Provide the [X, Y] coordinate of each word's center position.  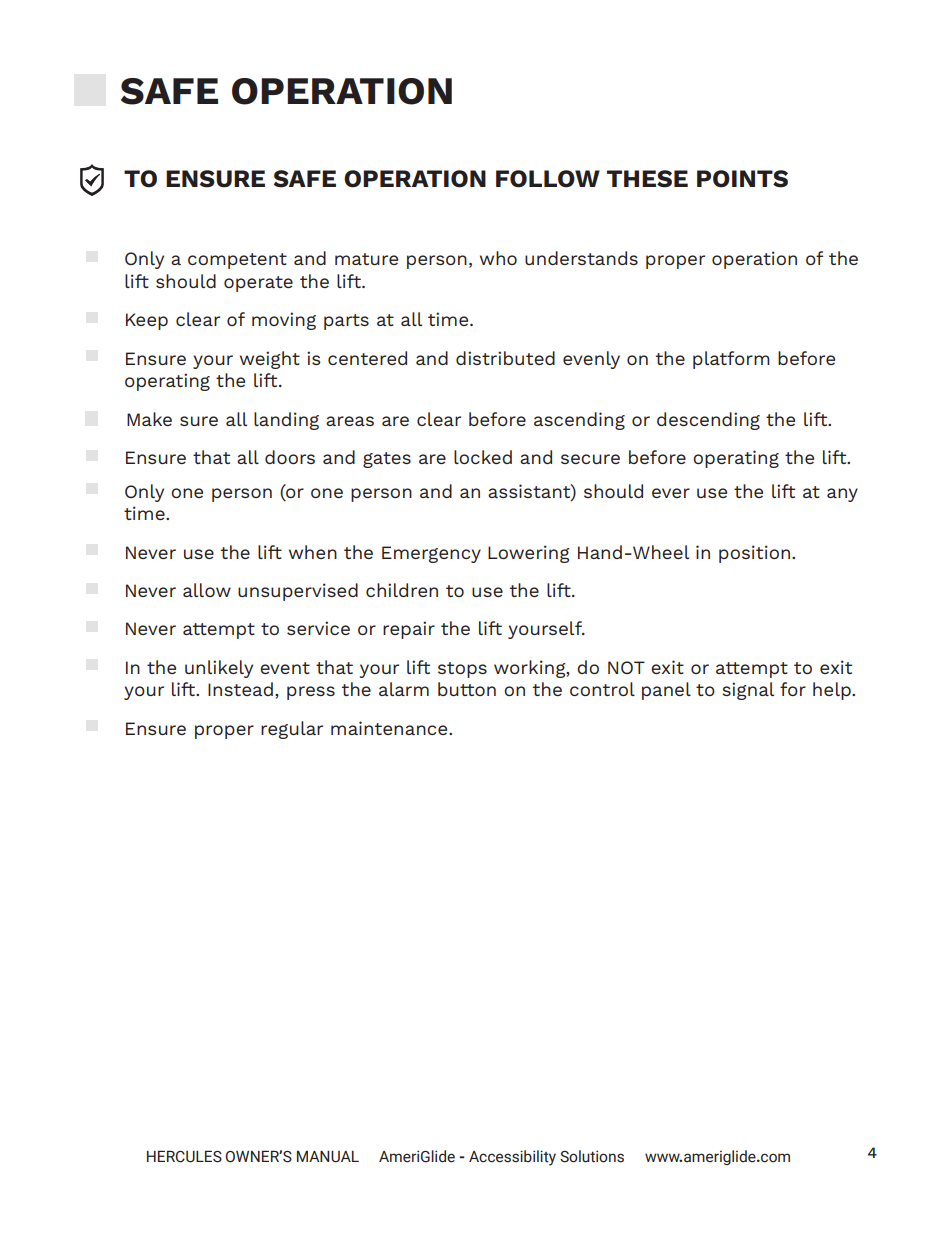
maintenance [390, 728]
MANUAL [328, 1157]
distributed [505, 358]
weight [270, 360]
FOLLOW [548, 179]
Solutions [592, 1156]
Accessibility [512, 1158]
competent [237, 261]
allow [207, 590]
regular [292, 730]
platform [731, 360]
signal [748, 691]
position [754, 554]
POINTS [742, 179]
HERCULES [184, 1156]
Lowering [529, 554]
